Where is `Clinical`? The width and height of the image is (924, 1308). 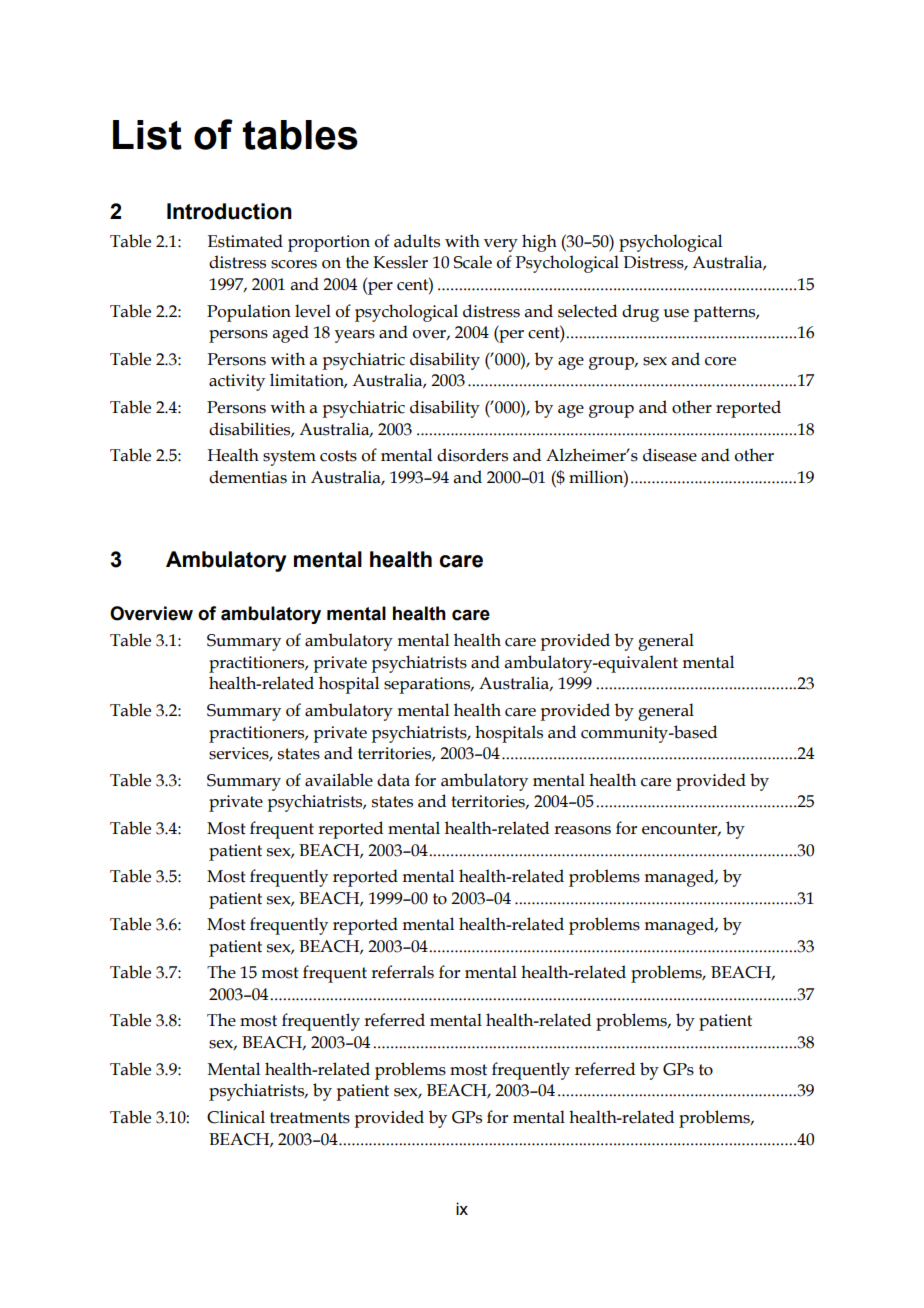 Clinical is located at coordinates (236, 1117).
